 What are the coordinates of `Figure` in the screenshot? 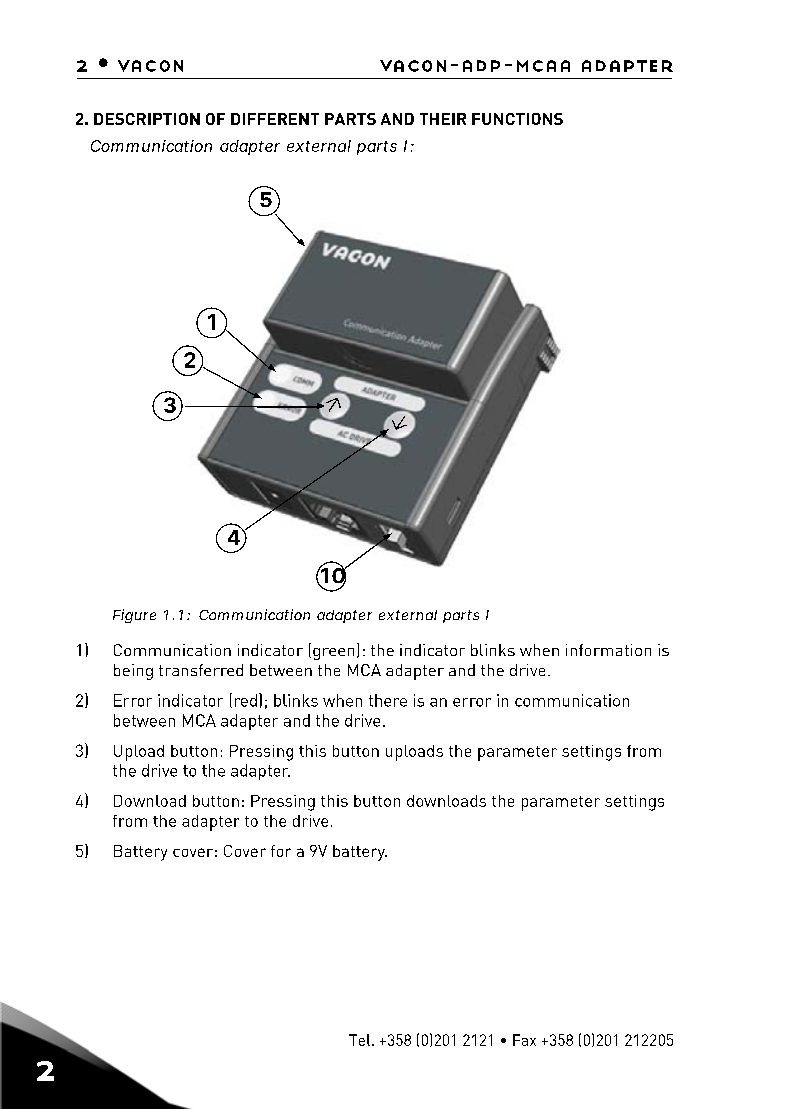 It's located at (134, 616).
